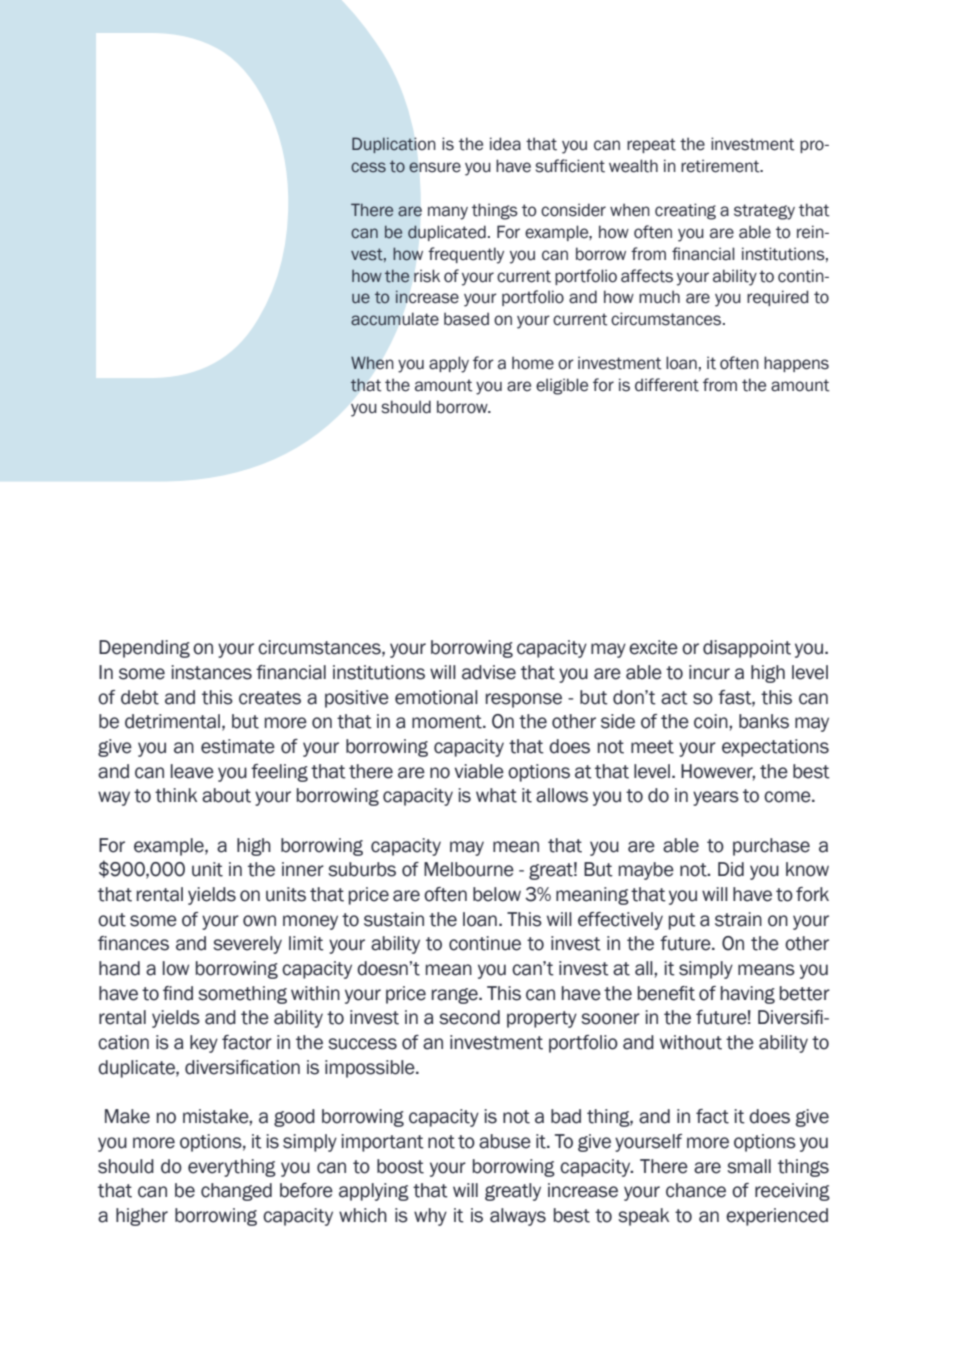 The height and width of the page is (1360, 959). Describe the element at coordinates (247, 945) in the page. I see `severely` at that location.
